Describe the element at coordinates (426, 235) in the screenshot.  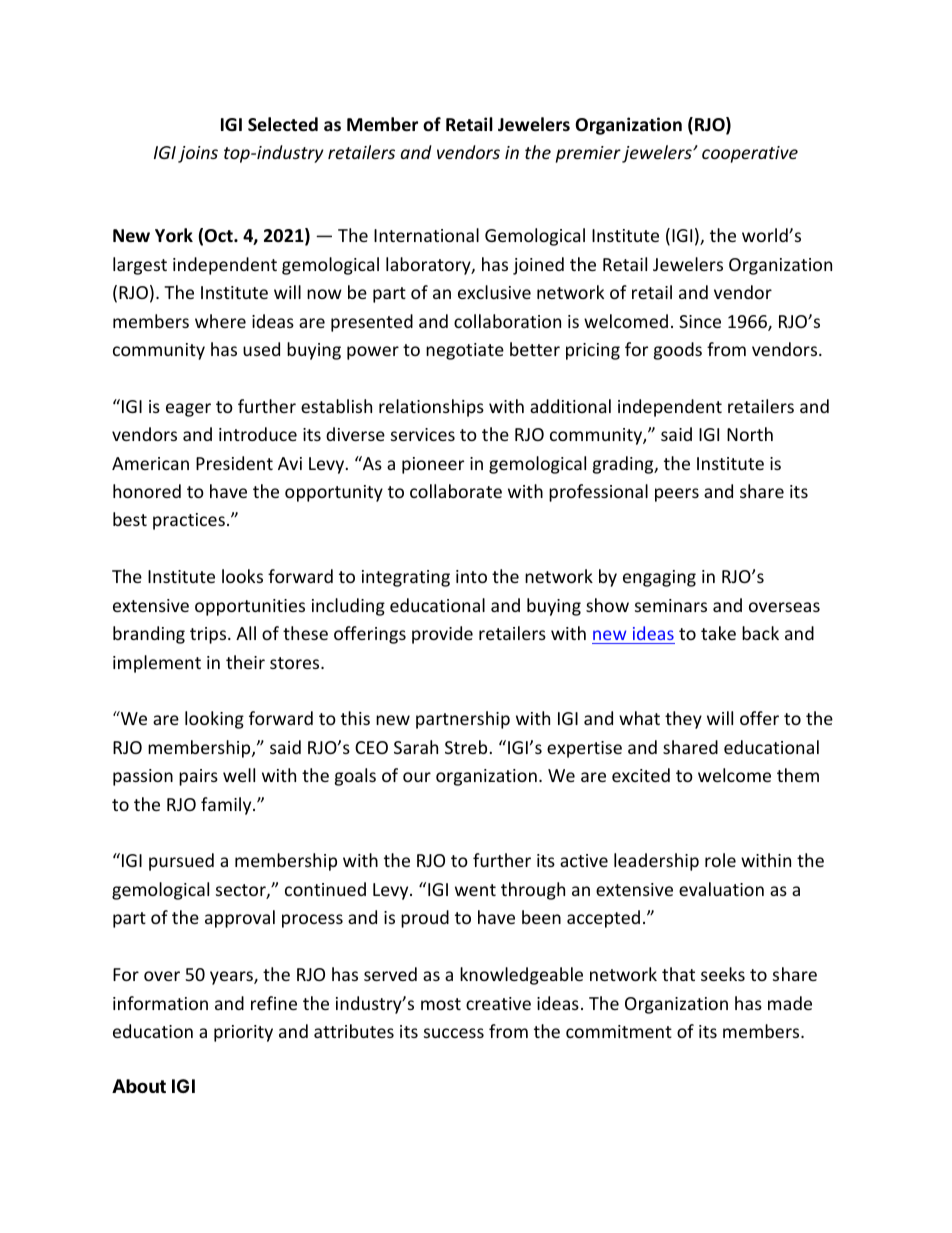
I see `International` at that location.
